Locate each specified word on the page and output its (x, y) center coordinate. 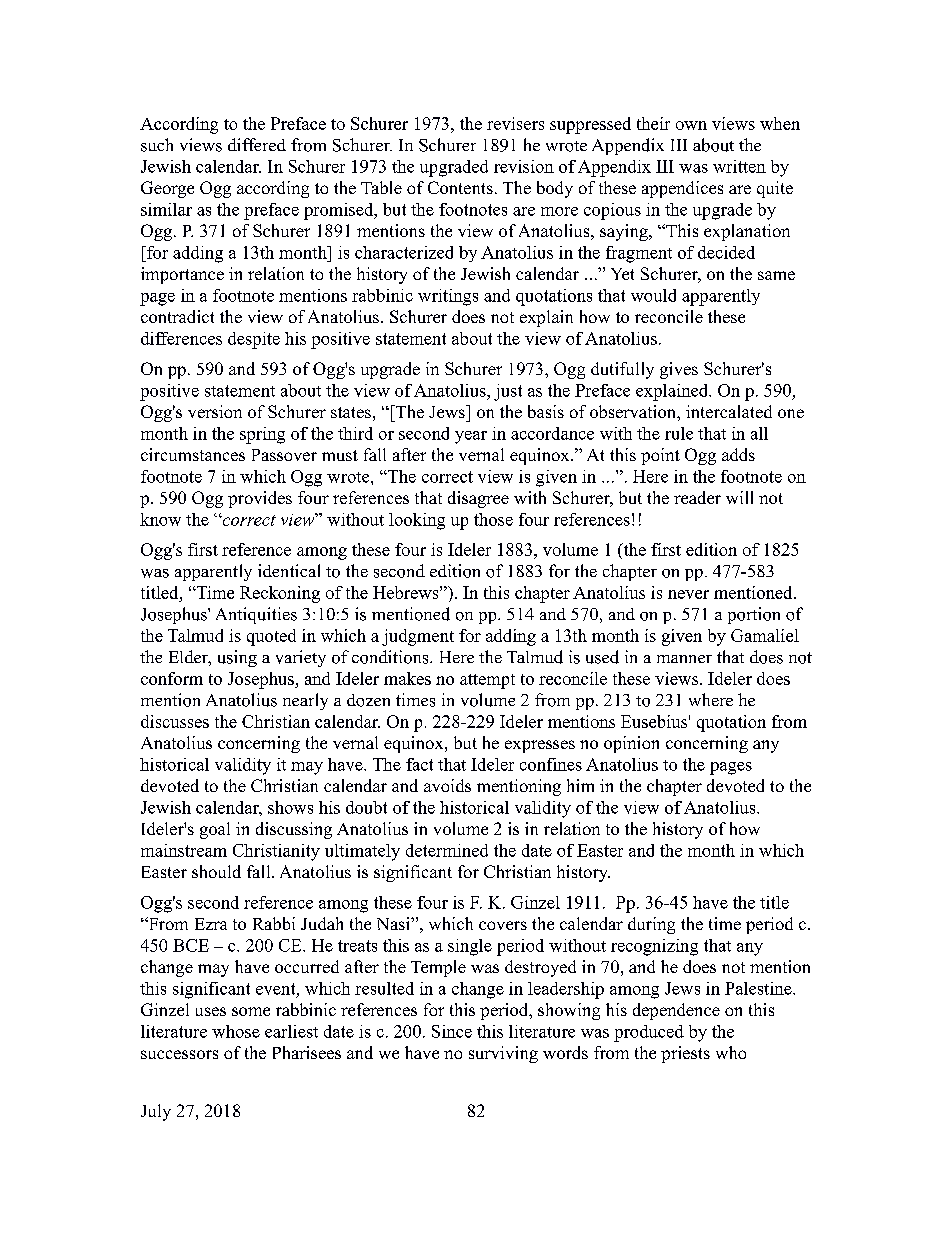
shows (290, 807)
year (471, 437)
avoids (447, 785)
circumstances (193, 454)
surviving (503, 1054)
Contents (460, 187)
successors (179, 1054)
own (691, 125)
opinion (631, 744)
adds (738, 454)
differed (257, 144)
